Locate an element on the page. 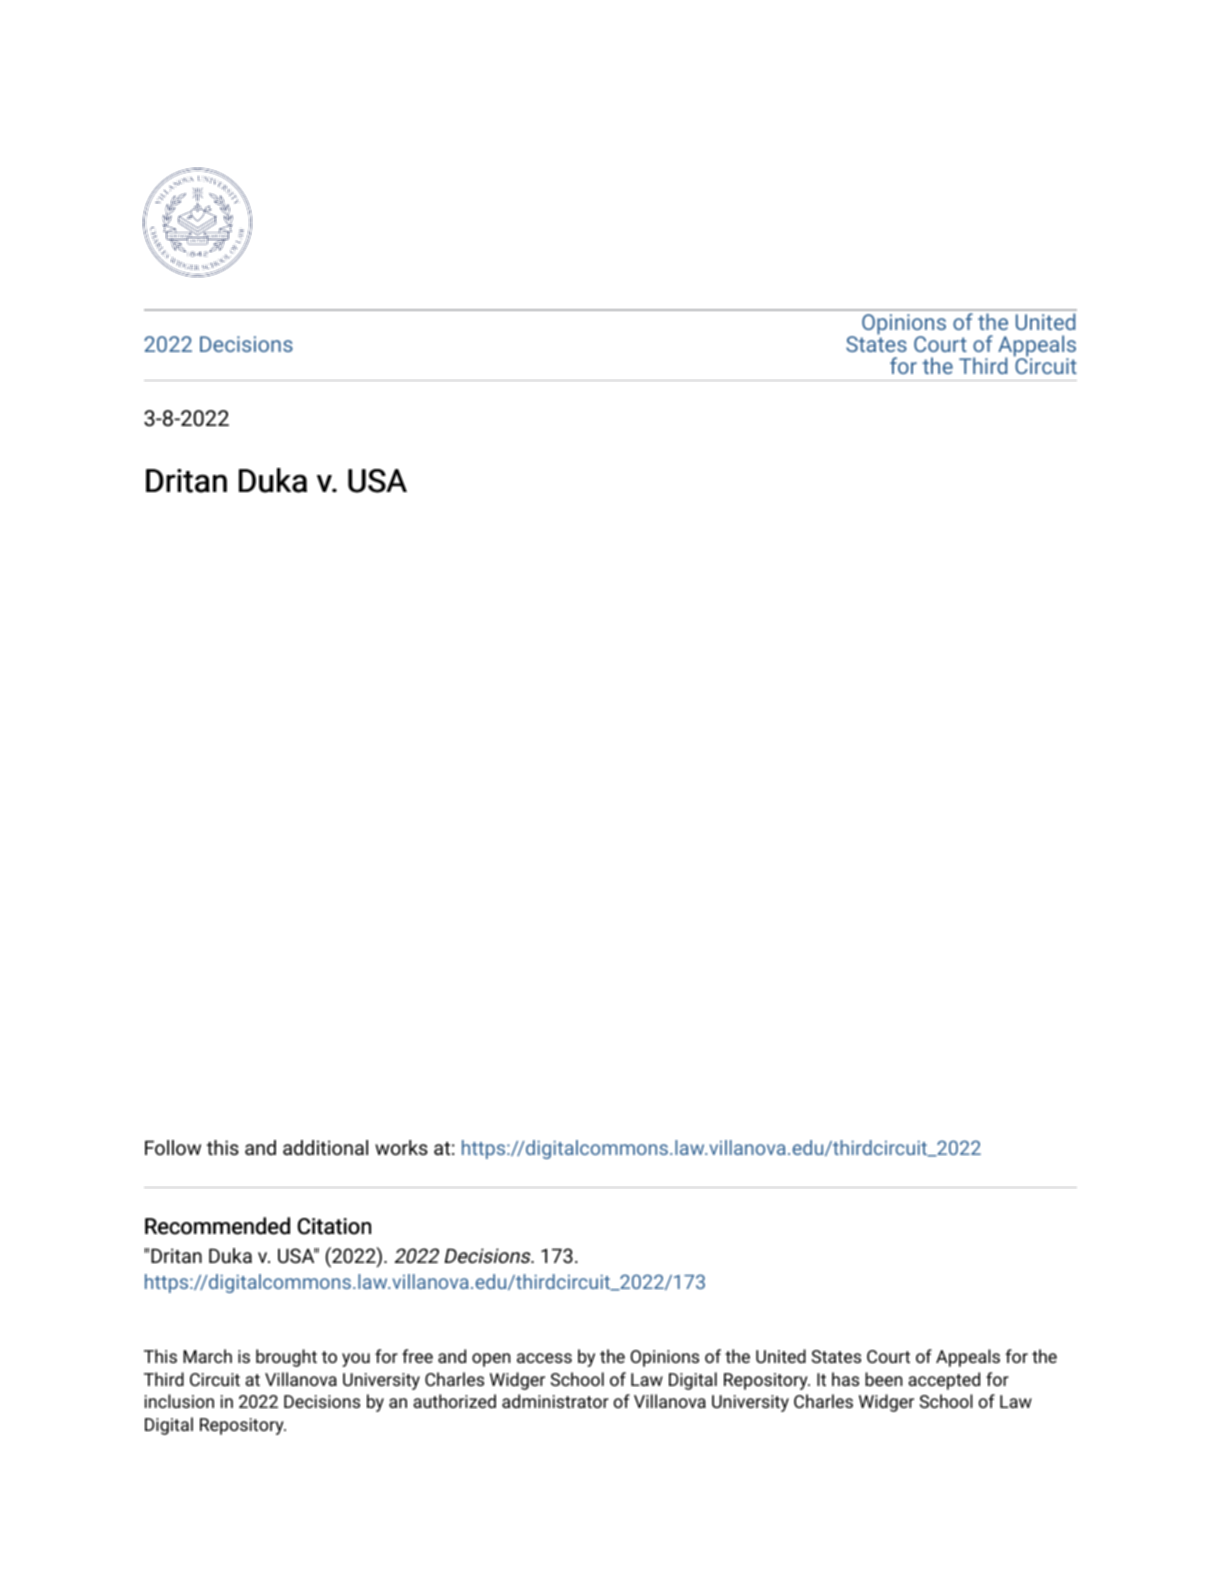 This image has height=1580, width=1221. March is located at coordinates (207, 1356).
